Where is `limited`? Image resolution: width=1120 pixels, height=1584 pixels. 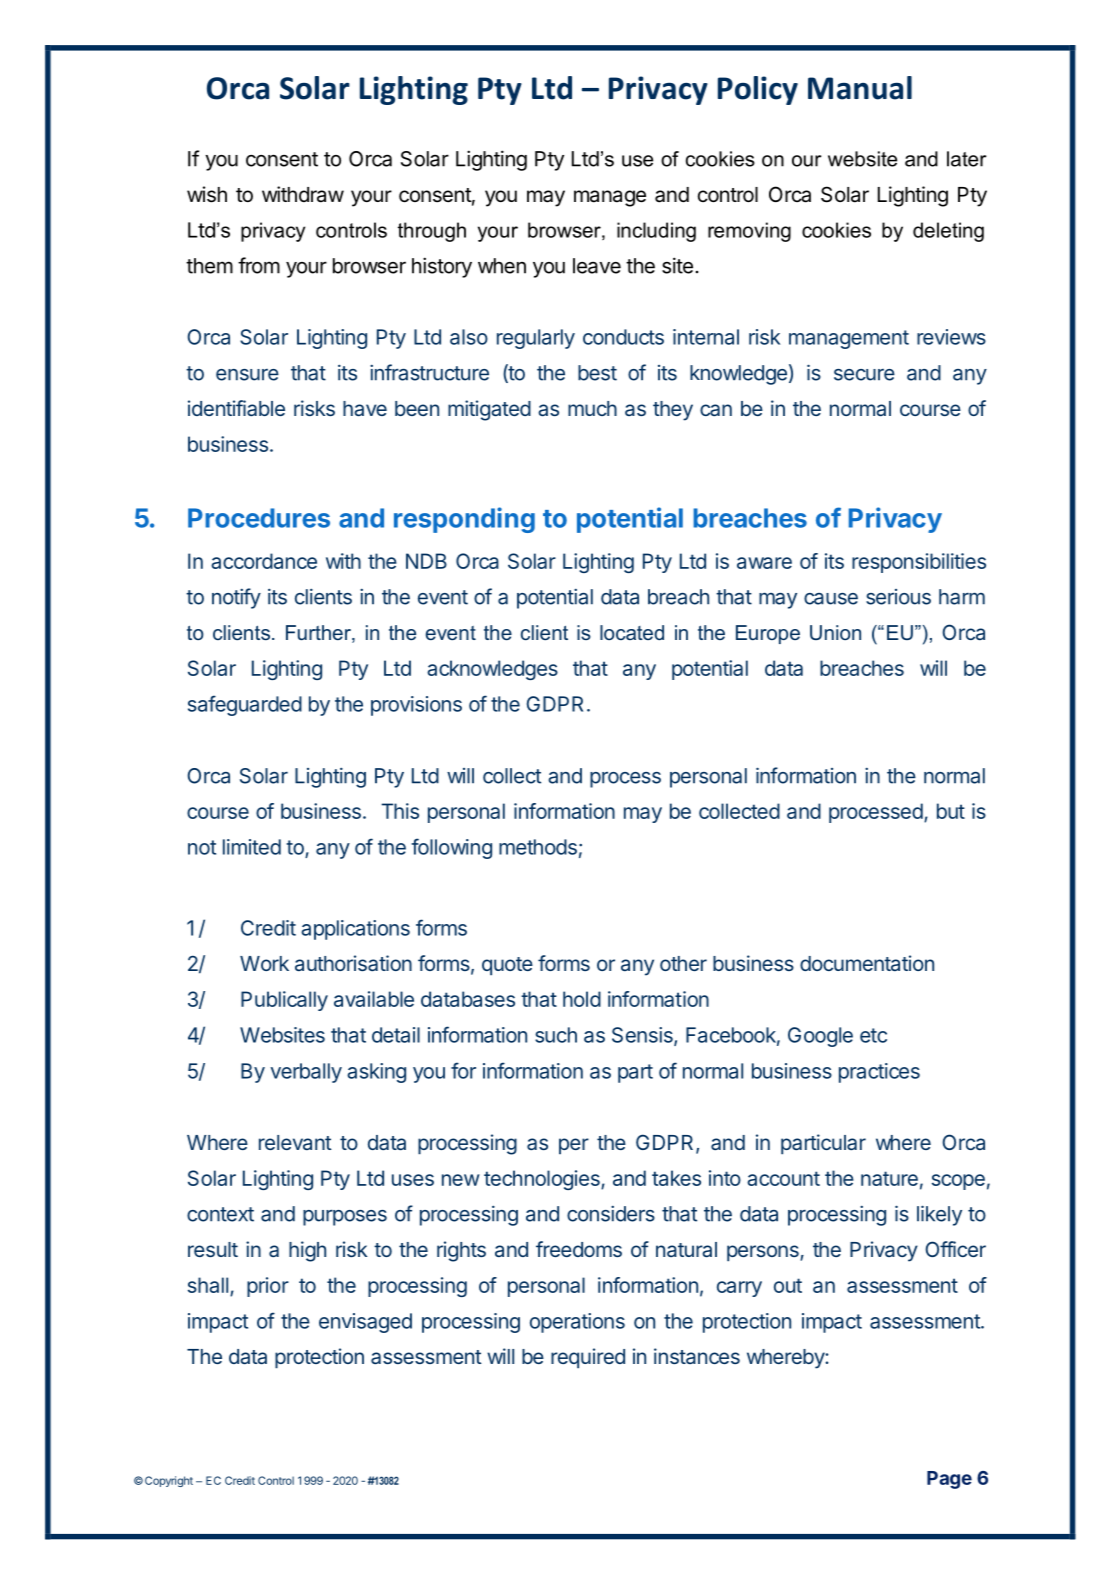
limited is located at coordinates (252, 847).
